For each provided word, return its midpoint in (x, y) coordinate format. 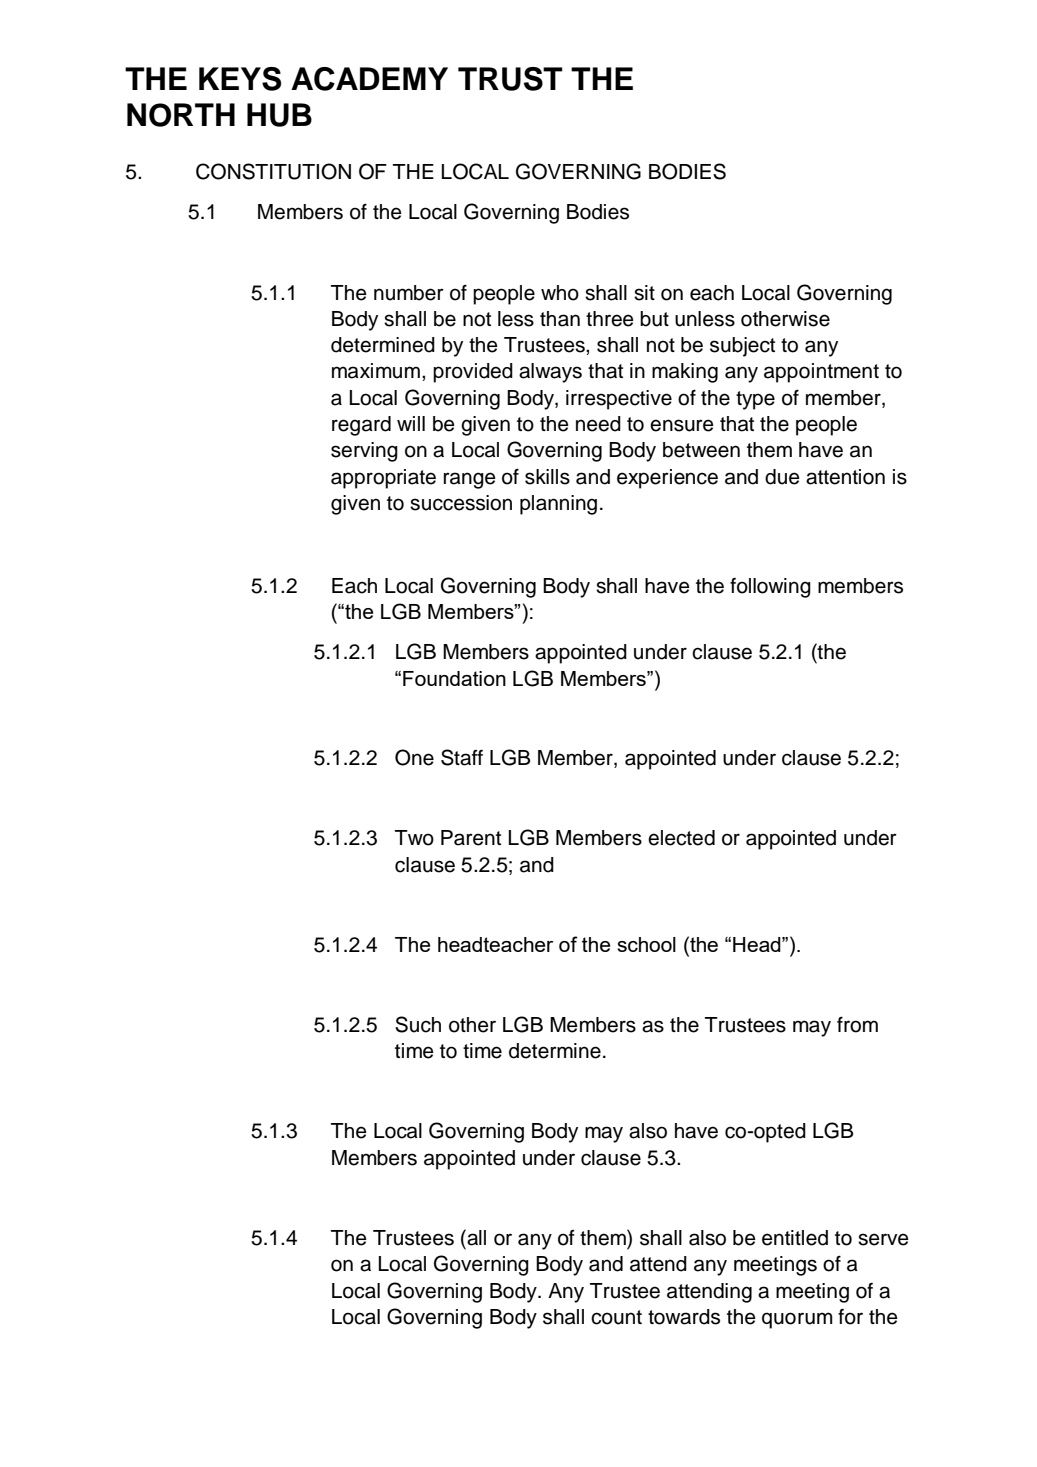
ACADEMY (369, 79)
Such (418, 1024)
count (616, 1317)
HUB (279, 115)
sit (644, 293)
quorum (797, 1320)
